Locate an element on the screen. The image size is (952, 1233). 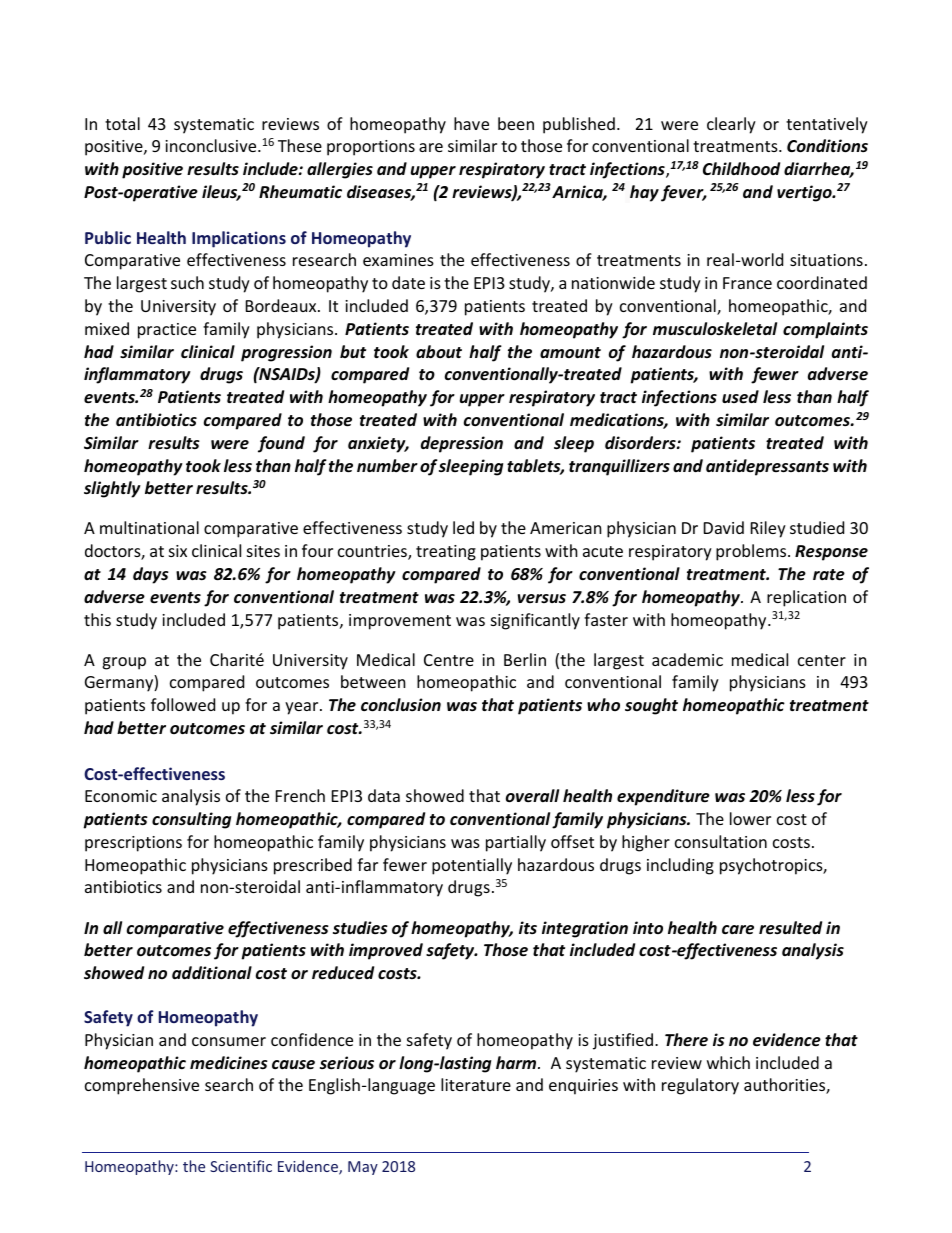
Scientific is located at coordinates (241, 1166).
